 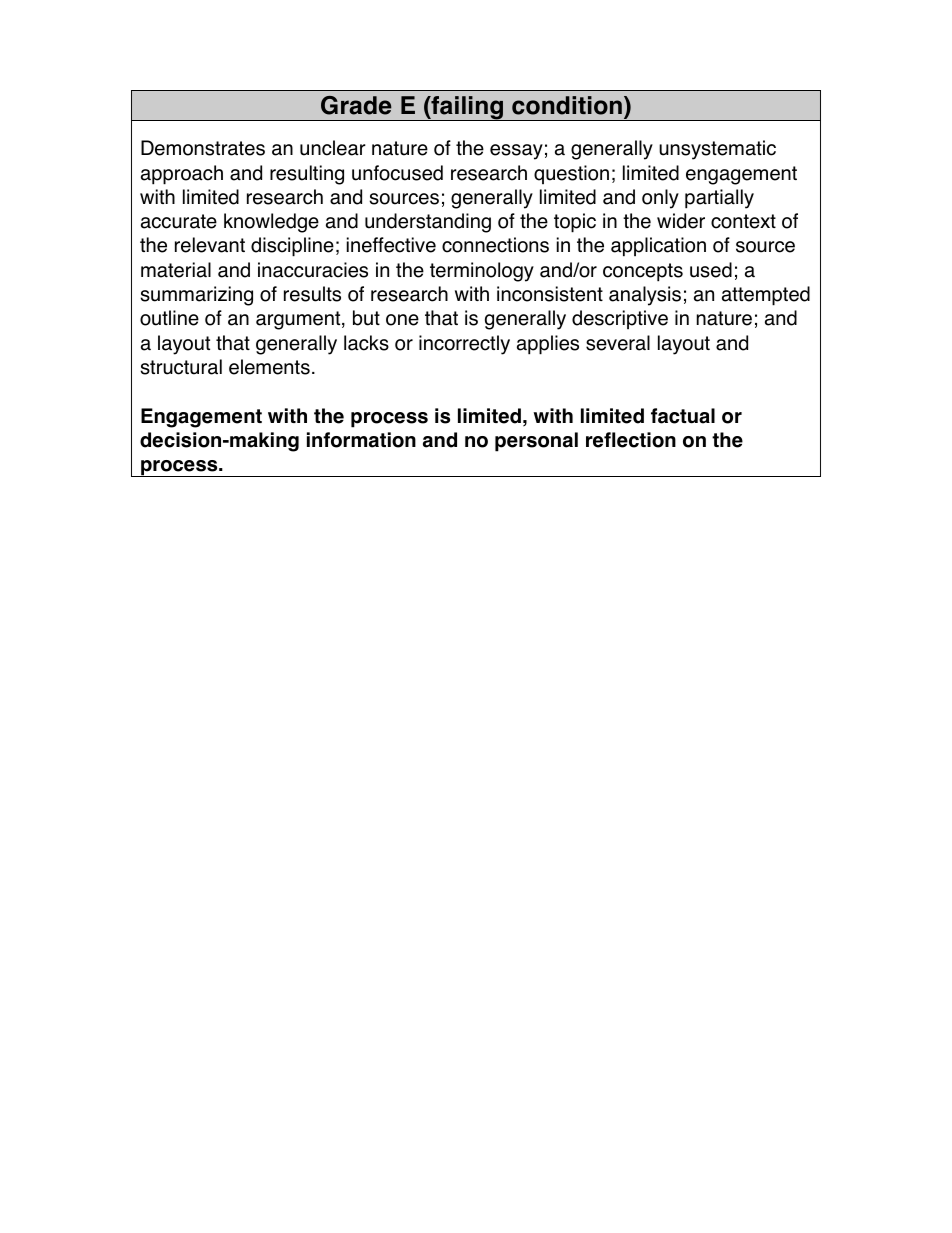 I want to click on descriptive, so click(x=620, y=319).
